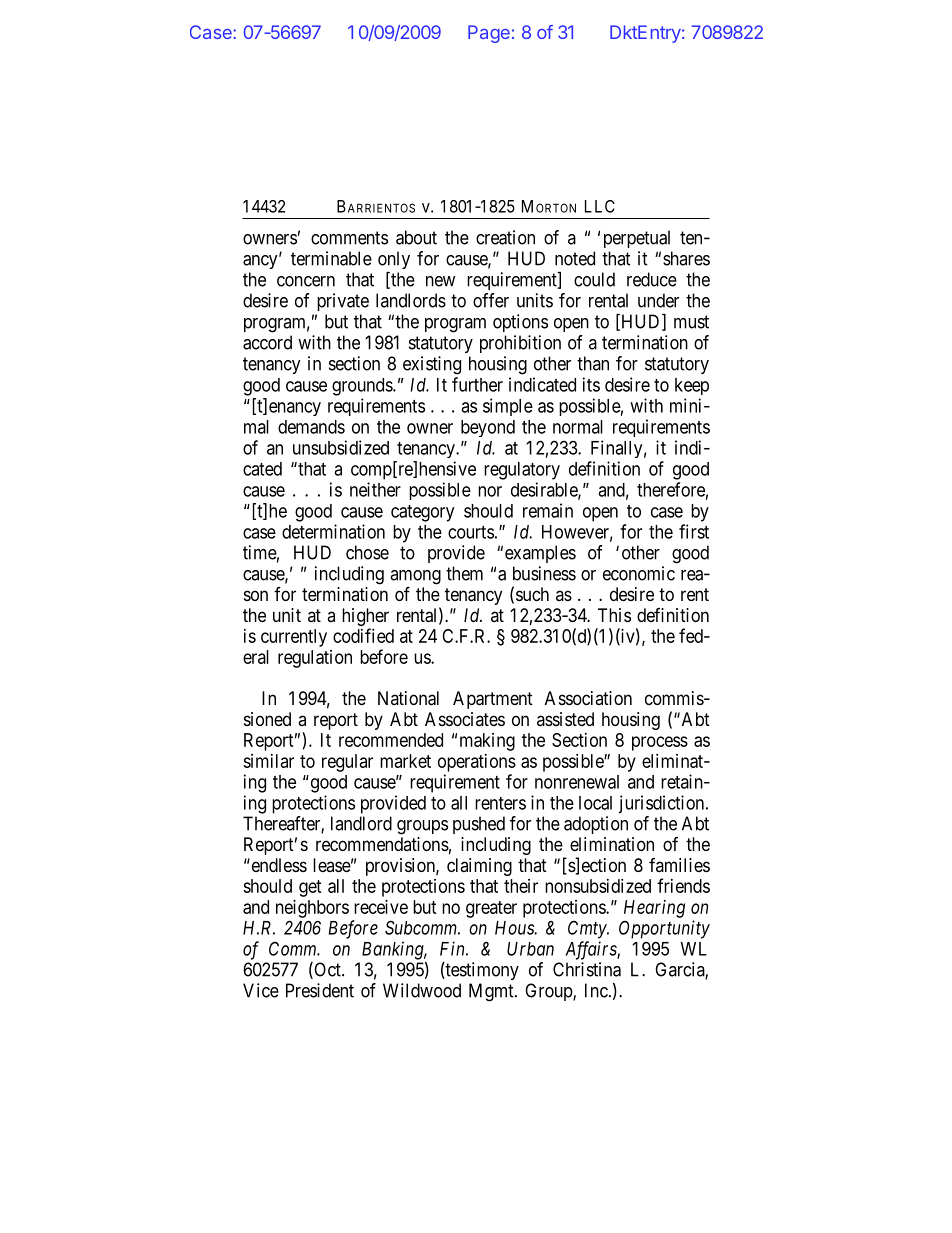 The width and height of the image is (952, 1233). I want to click on process, so click(660, 743).
